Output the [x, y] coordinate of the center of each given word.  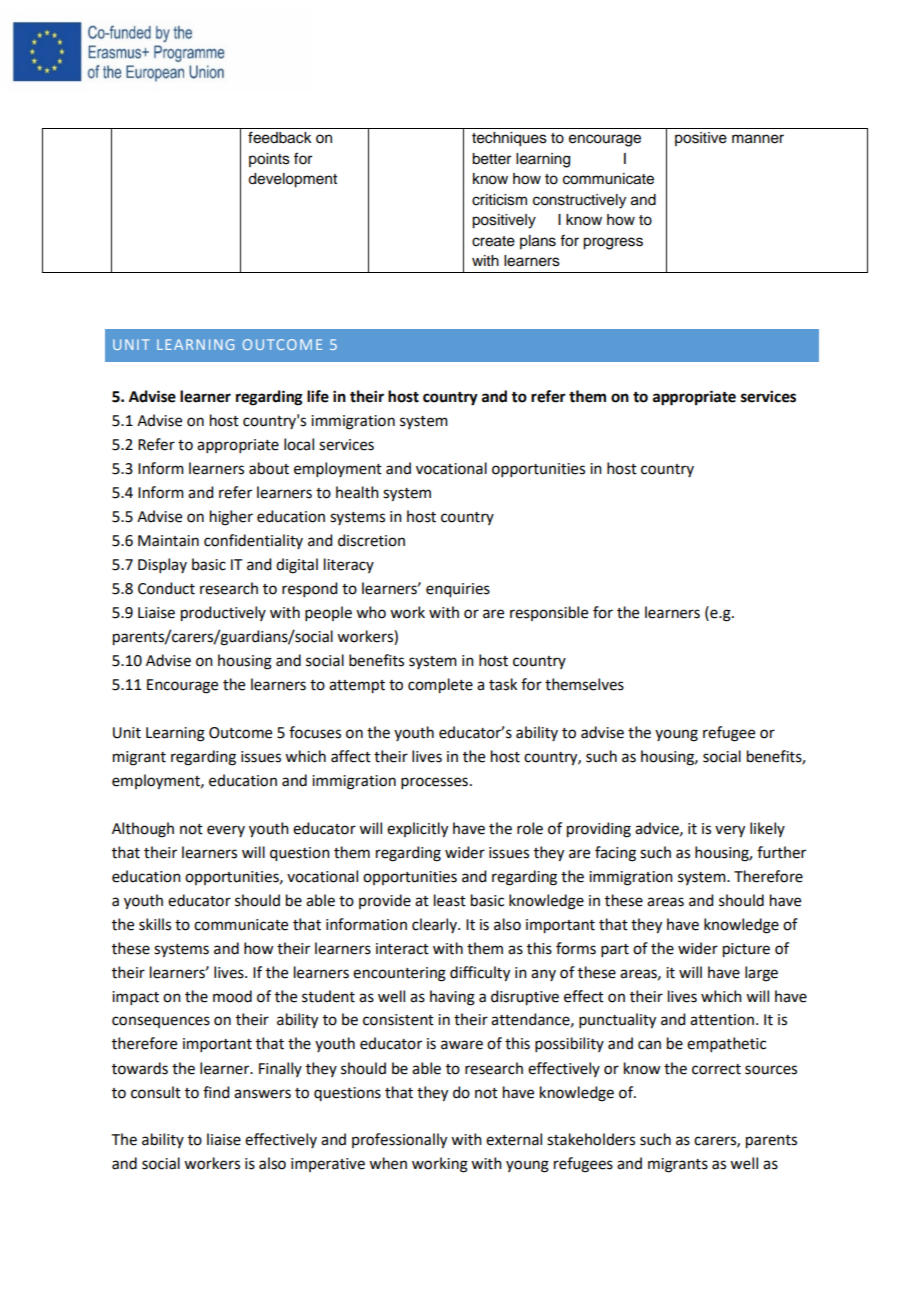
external [514, 1139]
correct [716, 1069]
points [269, 160]
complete [440, 686]
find [216, 1092]
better [491, 159]
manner [758, 139]
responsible [549, 613]
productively [223, 614]
